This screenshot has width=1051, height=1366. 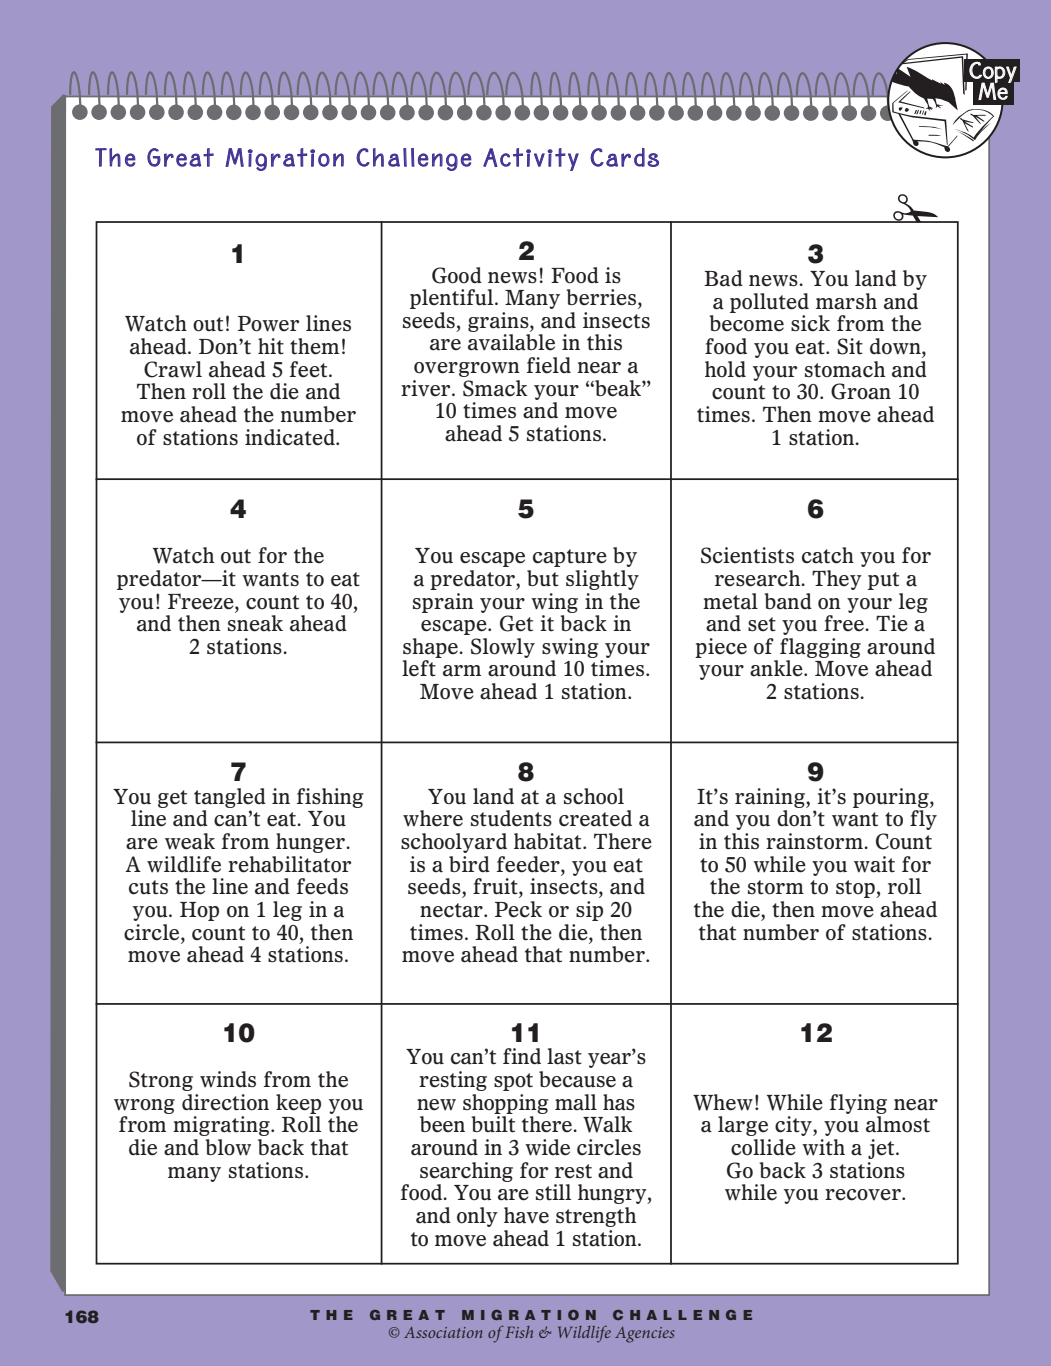 I want to click on students, so click(x=511, y=818).
